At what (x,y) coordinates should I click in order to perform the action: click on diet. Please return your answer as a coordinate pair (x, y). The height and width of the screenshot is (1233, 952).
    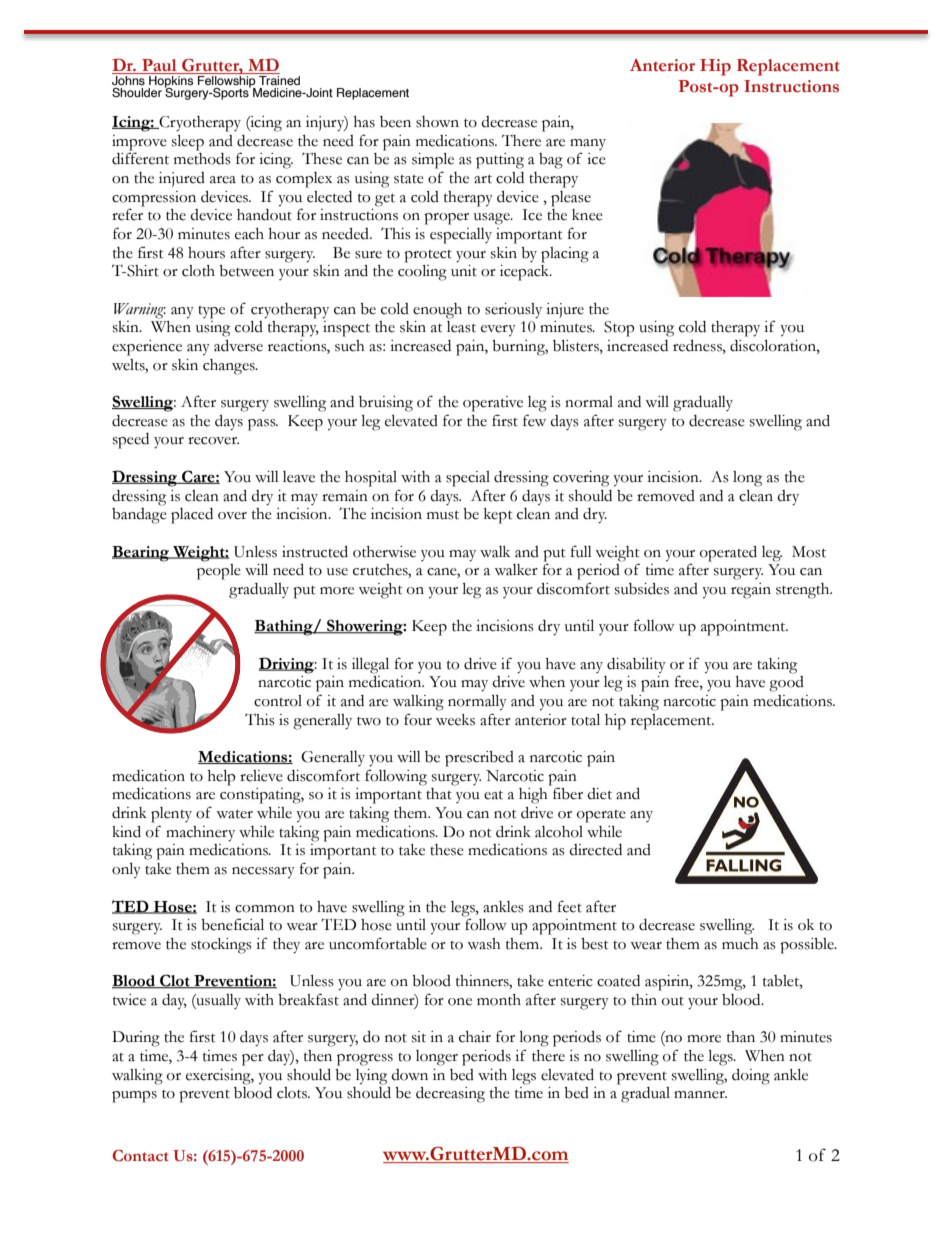
    Looking at the image, I should click on (599, 794).
